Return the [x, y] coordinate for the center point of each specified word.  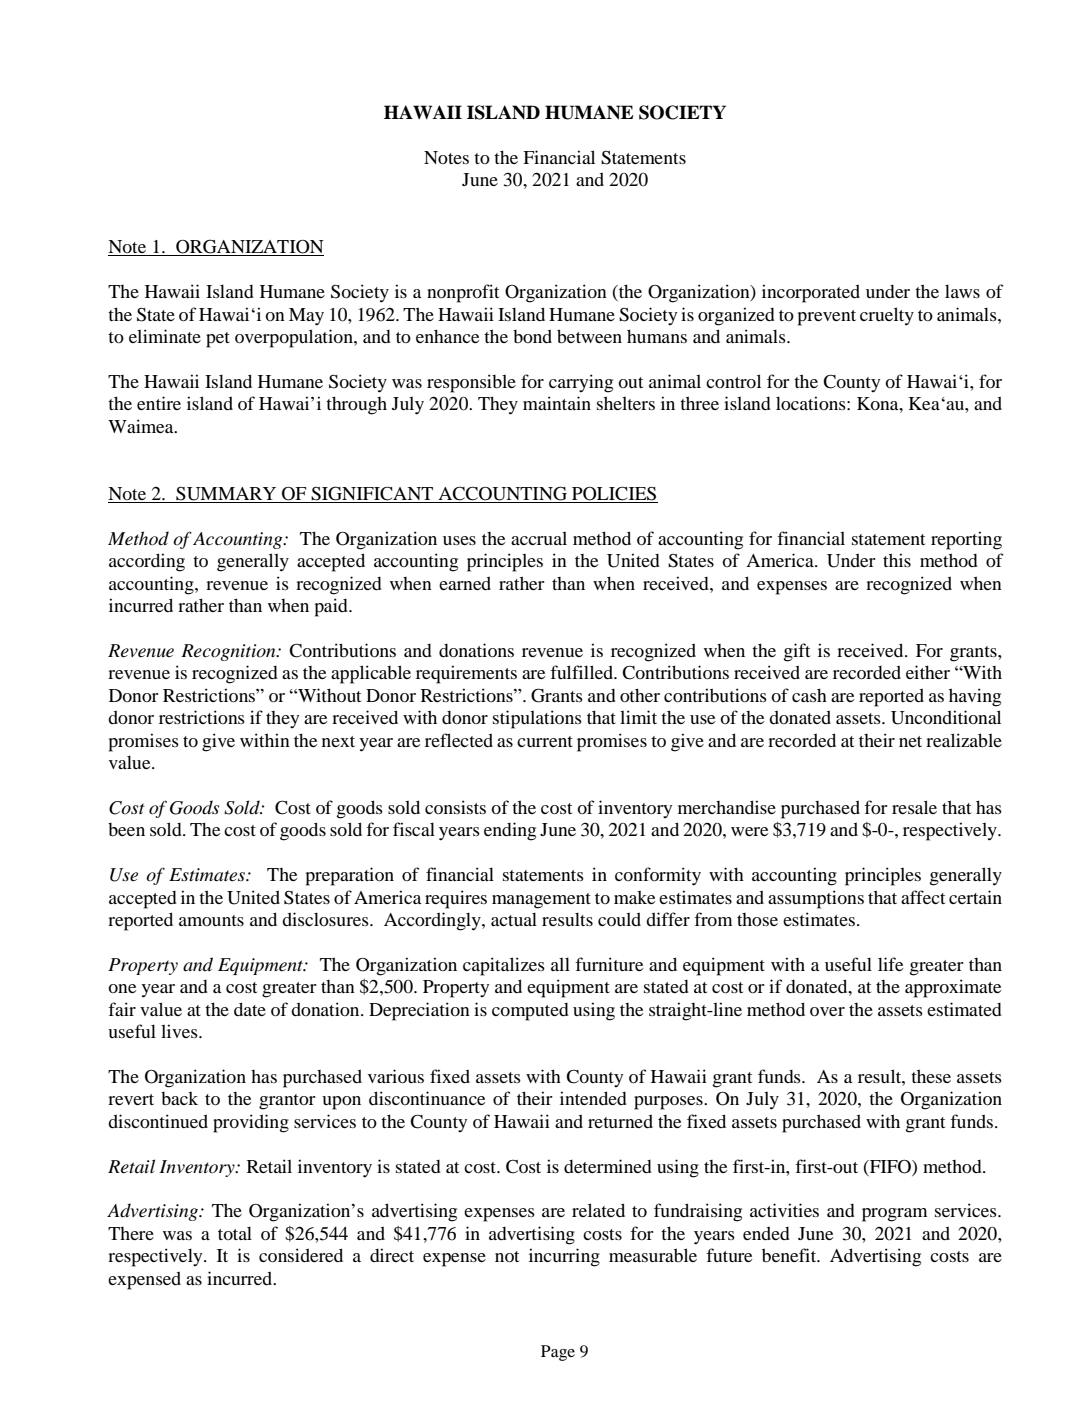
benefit [790, 1255]
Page [558, 1353]
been [126, 829]
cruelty [887, 316]
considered [301, 1255]
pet [218, 340]
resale [914, 807]
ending [510, 831]
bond [532, 336]
